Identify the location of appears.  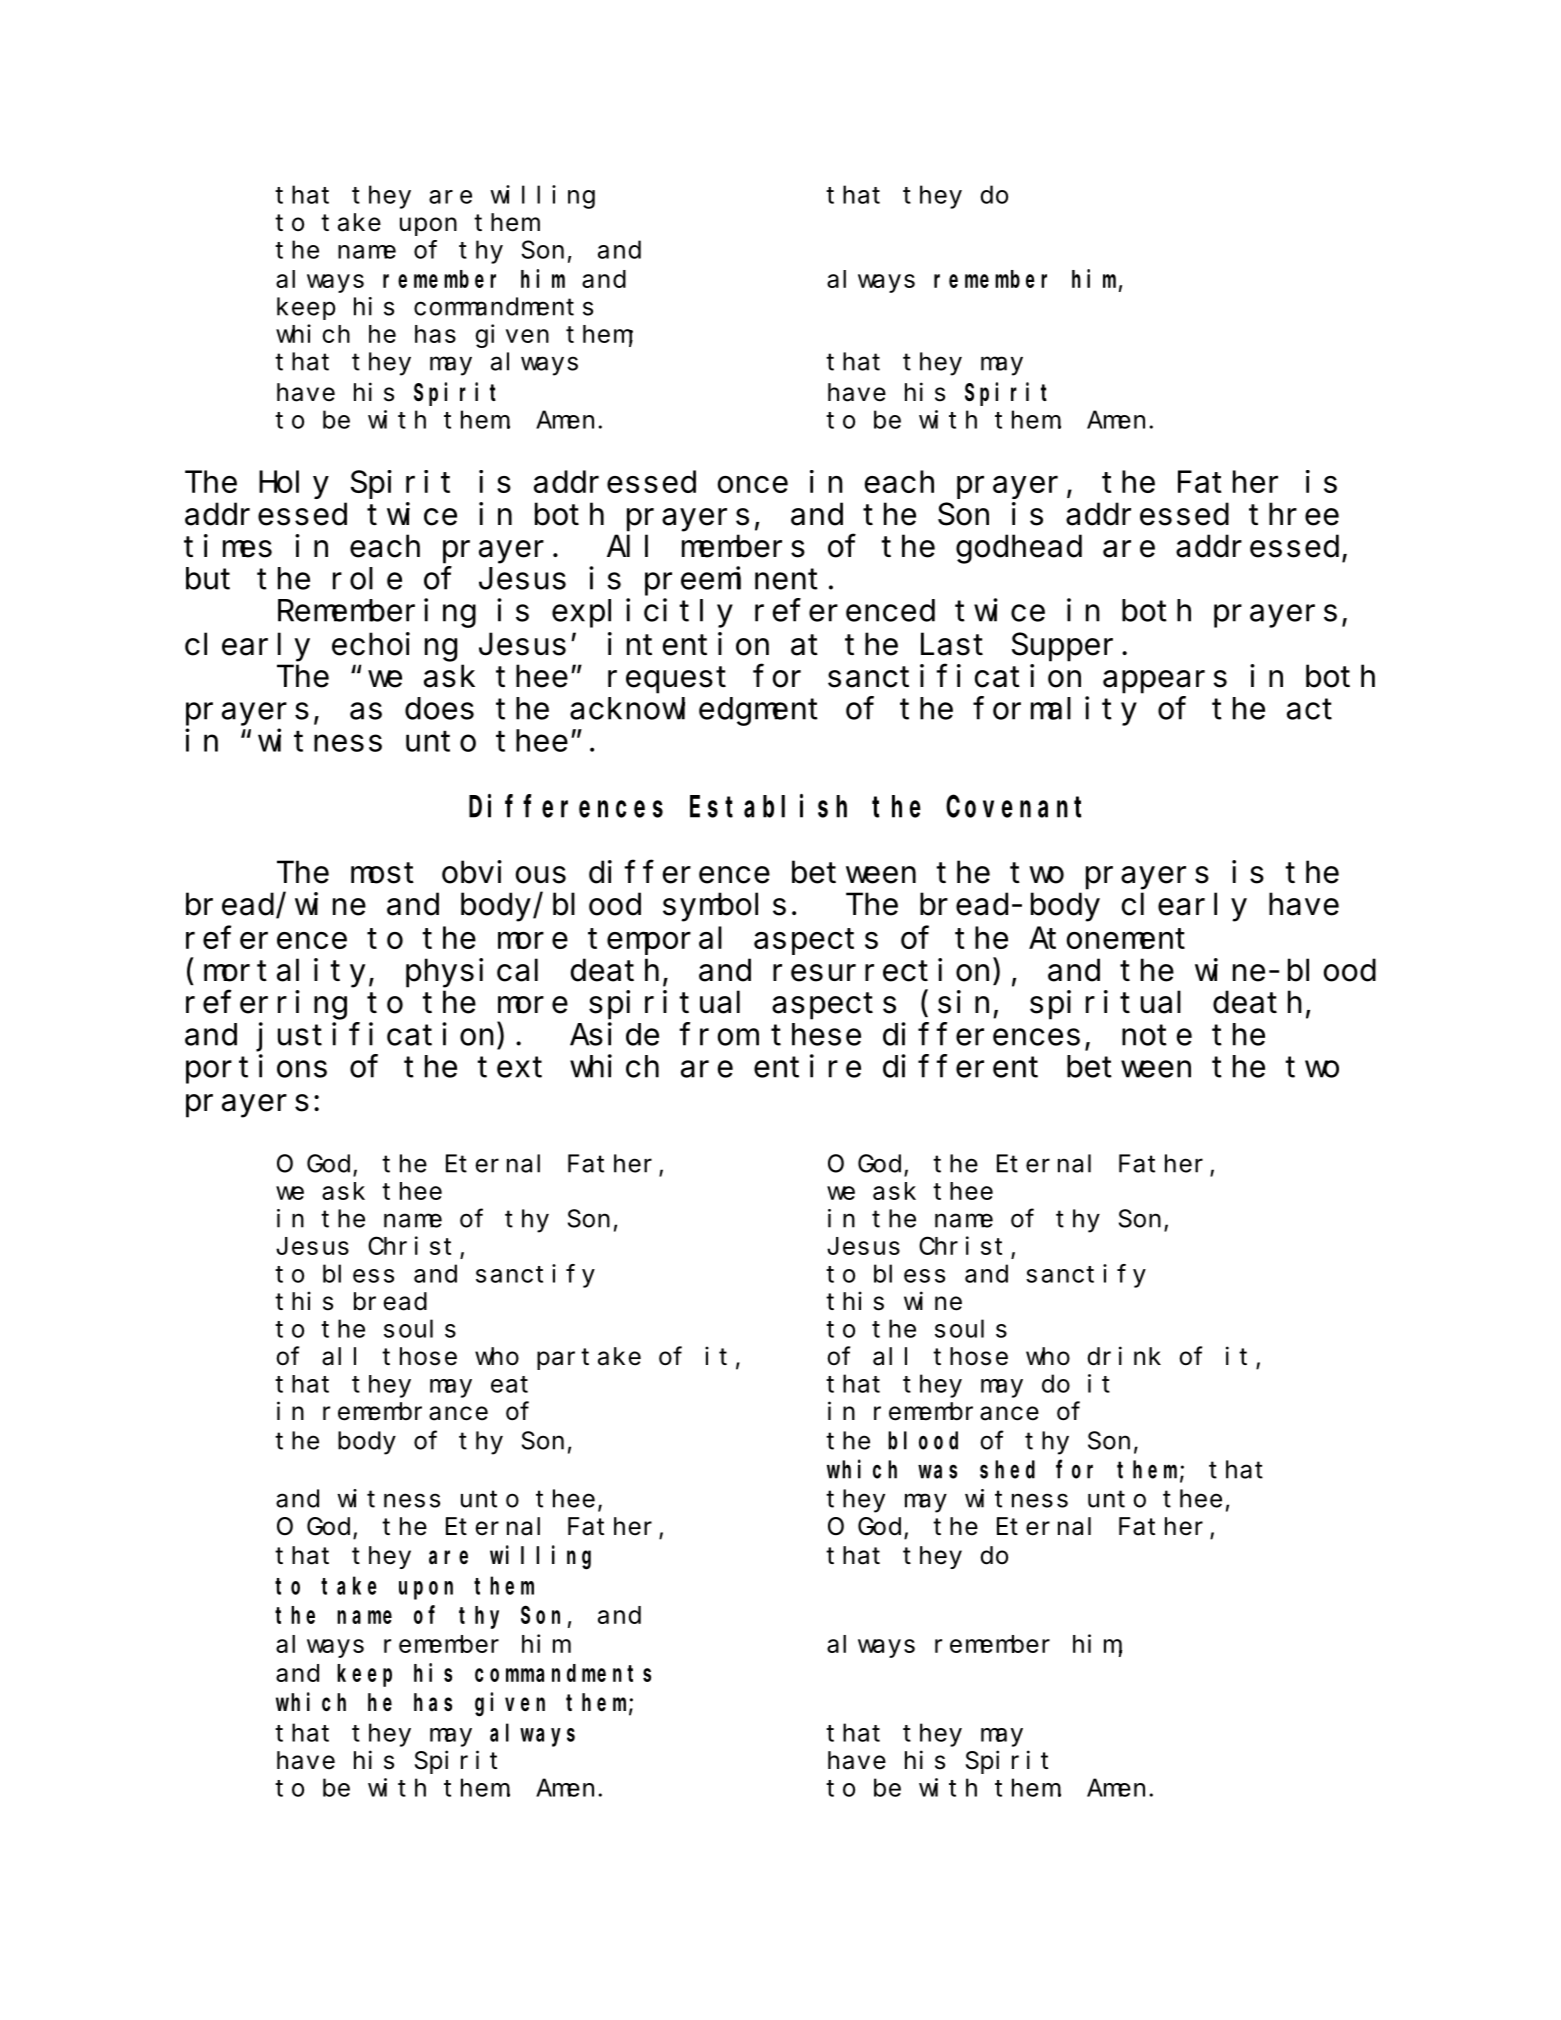
(1165, 682).
